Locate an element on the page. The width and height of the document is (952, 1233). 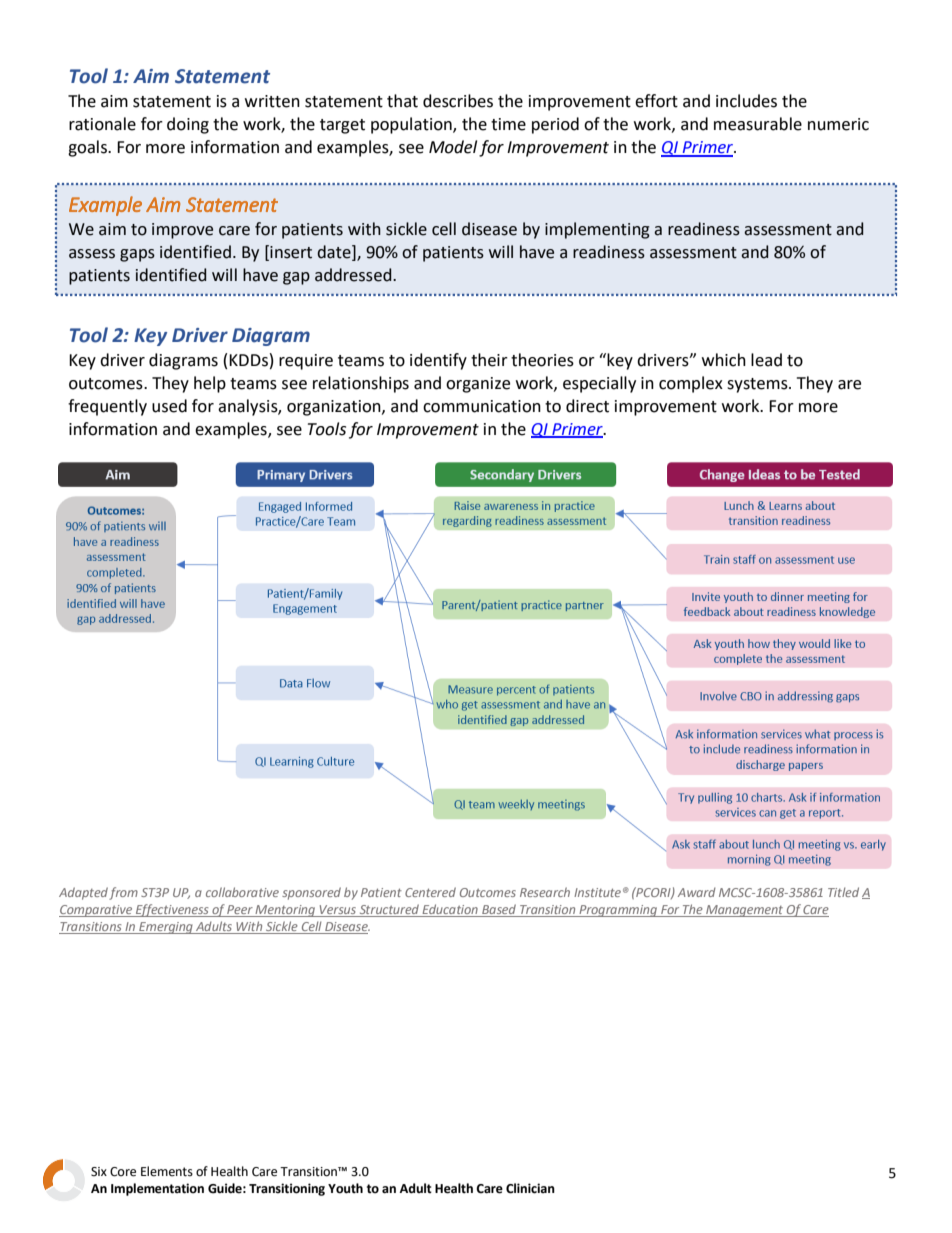
Elements is located at coordinates (167, 1171).
